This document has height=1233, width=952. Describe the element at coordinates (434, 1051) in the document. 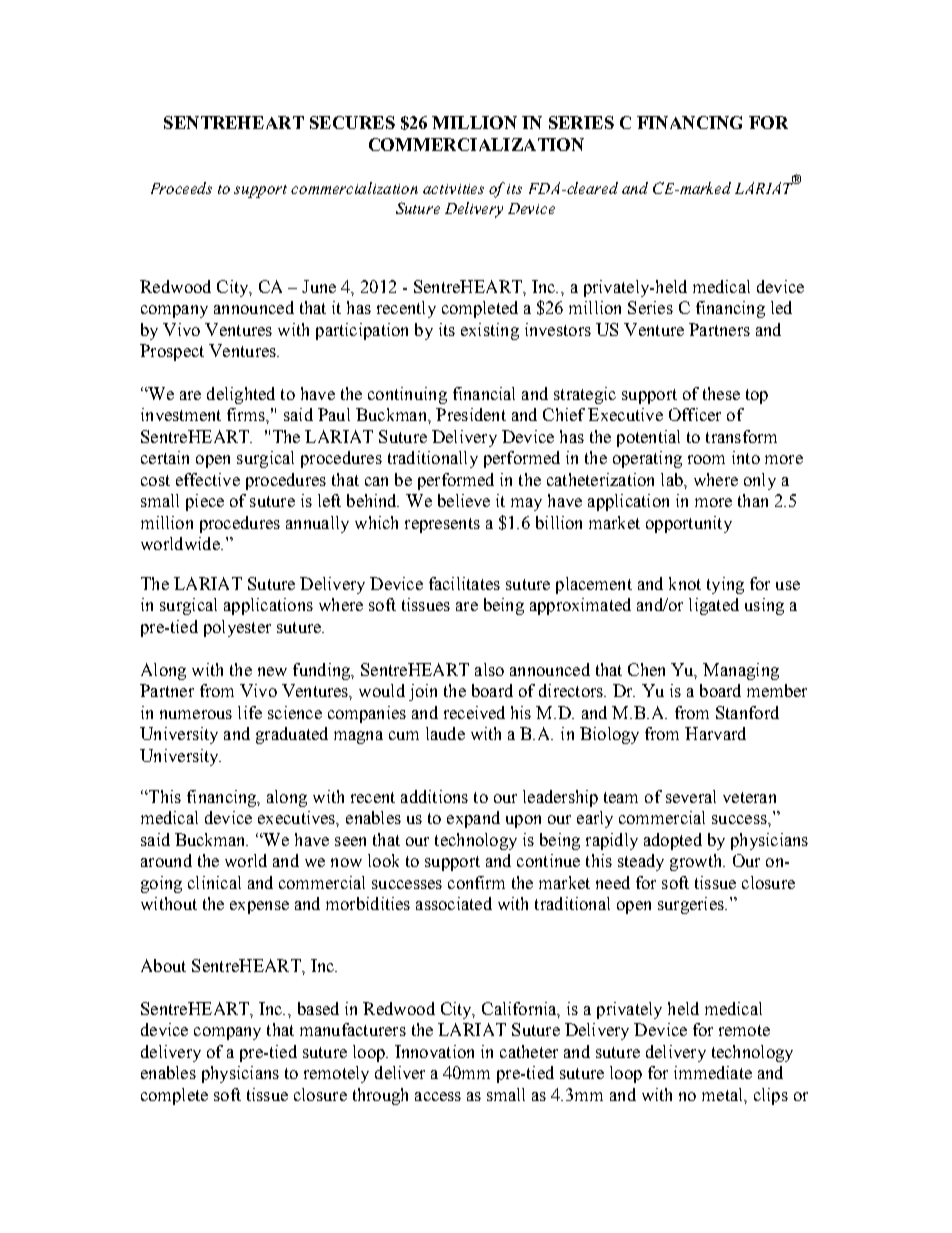

I see `Innovation` at that location.
